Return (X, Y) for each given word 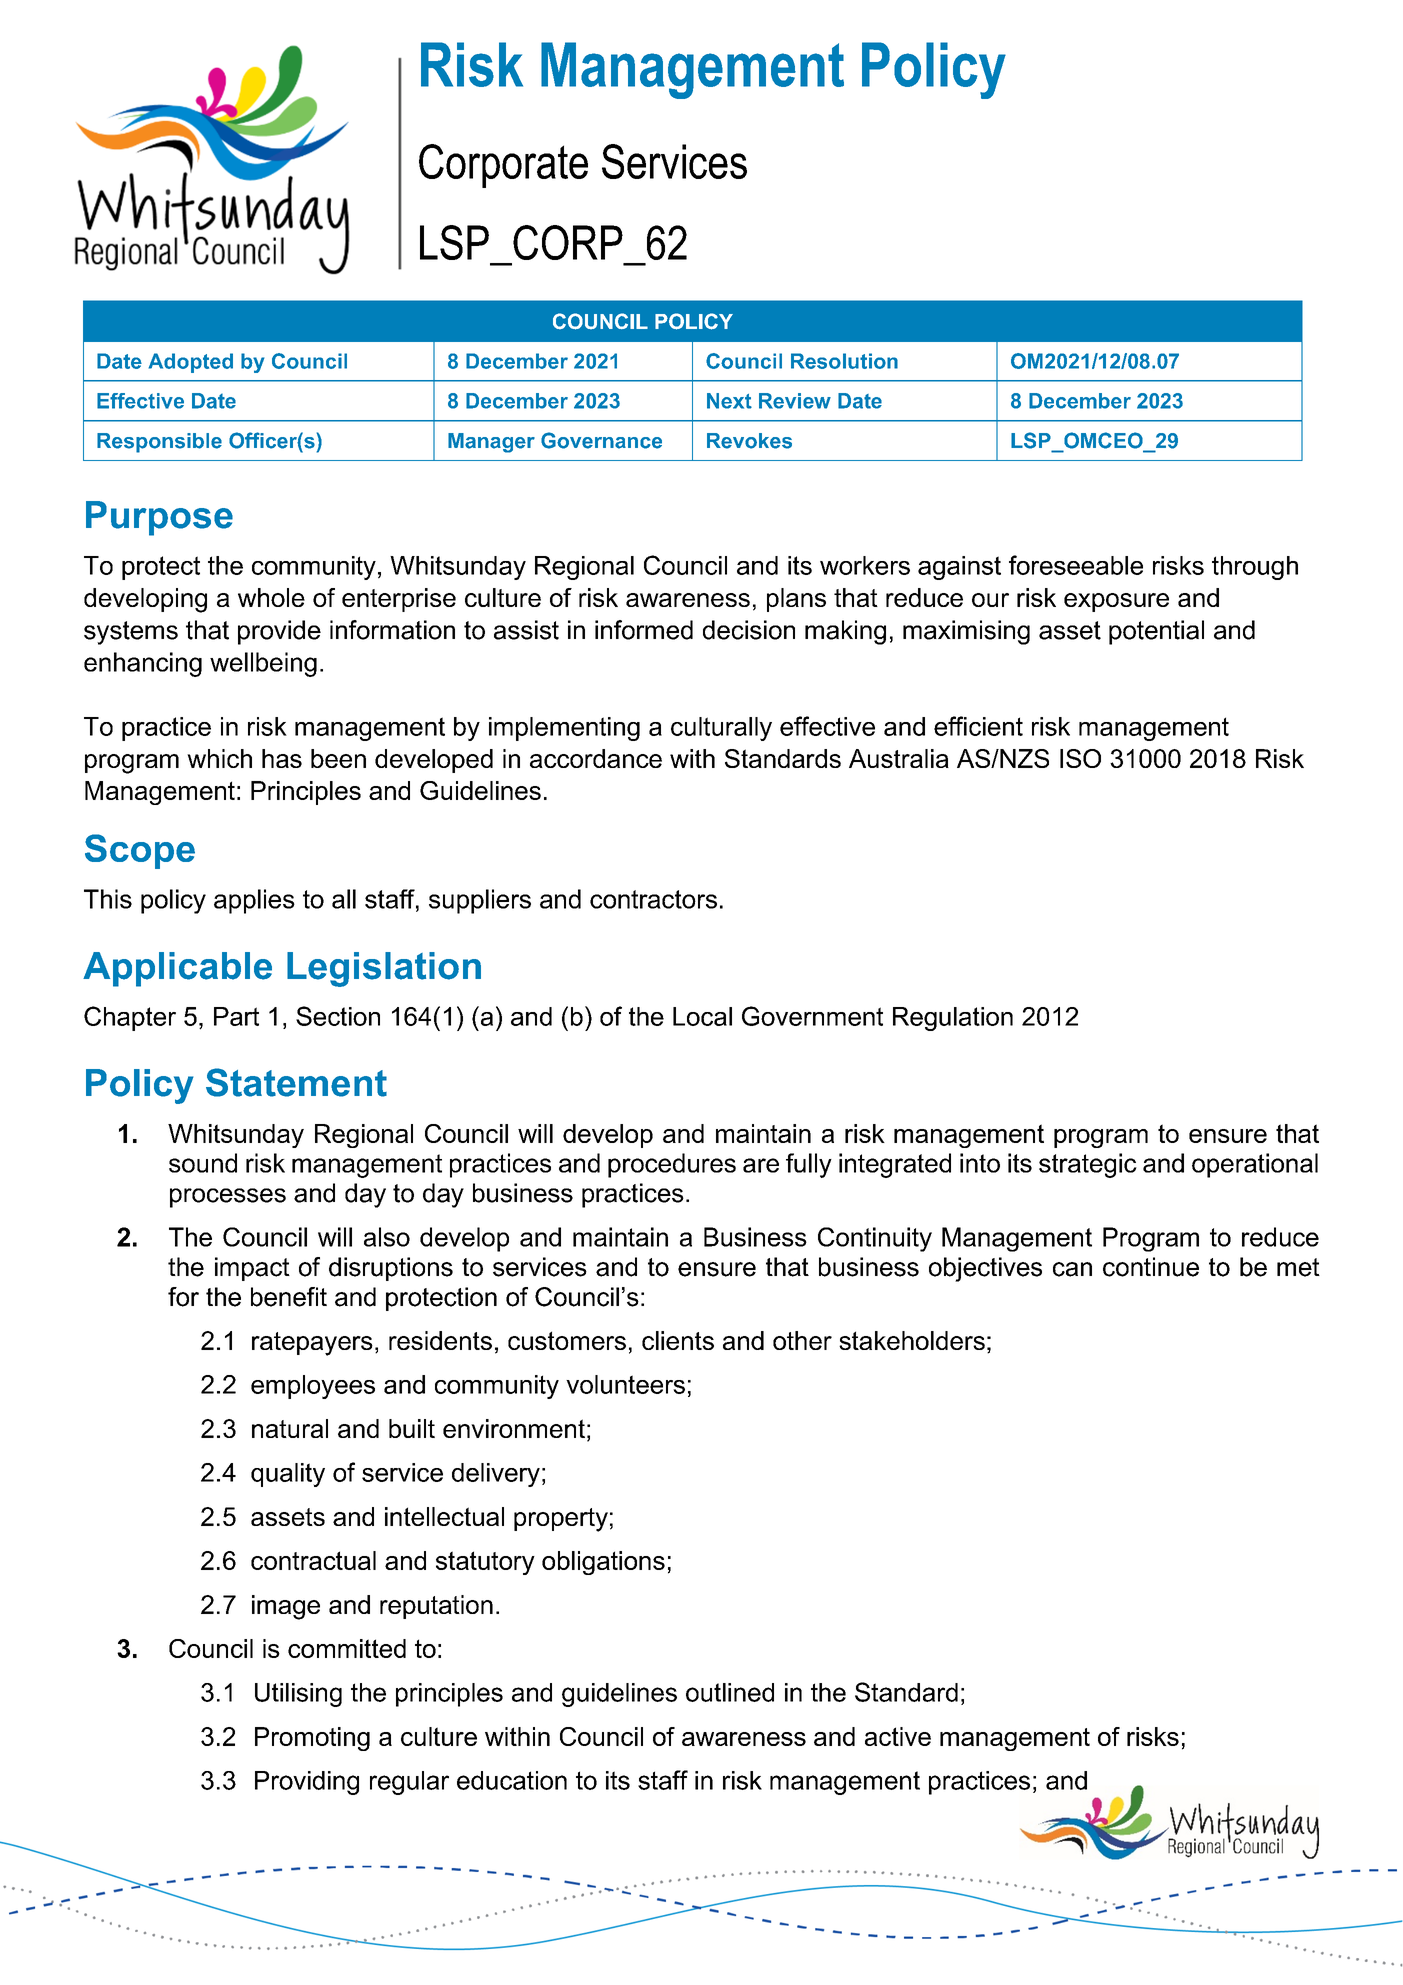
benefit (289, 1297)
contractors (653, 899)
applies (254, 901)
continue (1151, 1267)
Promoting (312, 1739)
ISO (1080, 758)
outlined (730, 1692)
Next (729, 401)
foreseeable (1076, 565)
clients (678, 1340)
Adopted (190, 363)
